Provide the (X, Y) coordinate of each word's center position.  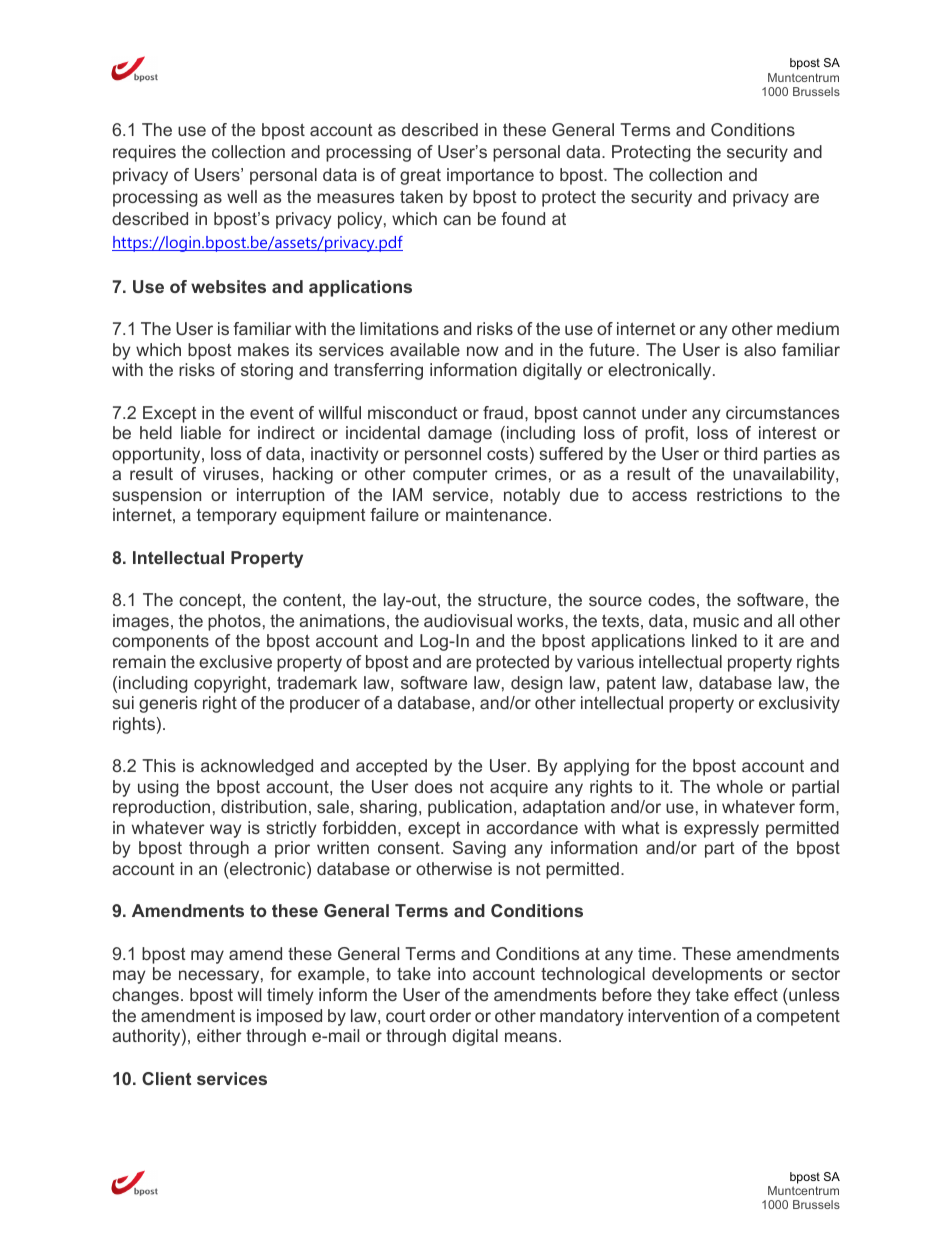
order (450, 1015)
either (219, 1035)
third (740, 453)
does (433, 786)
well (242, 196)
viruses (231, 473)
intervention (673, 1015)
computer (450, 476)
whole (740, 786)
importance (490, 176)
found (523, 218)
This (159, 765)
